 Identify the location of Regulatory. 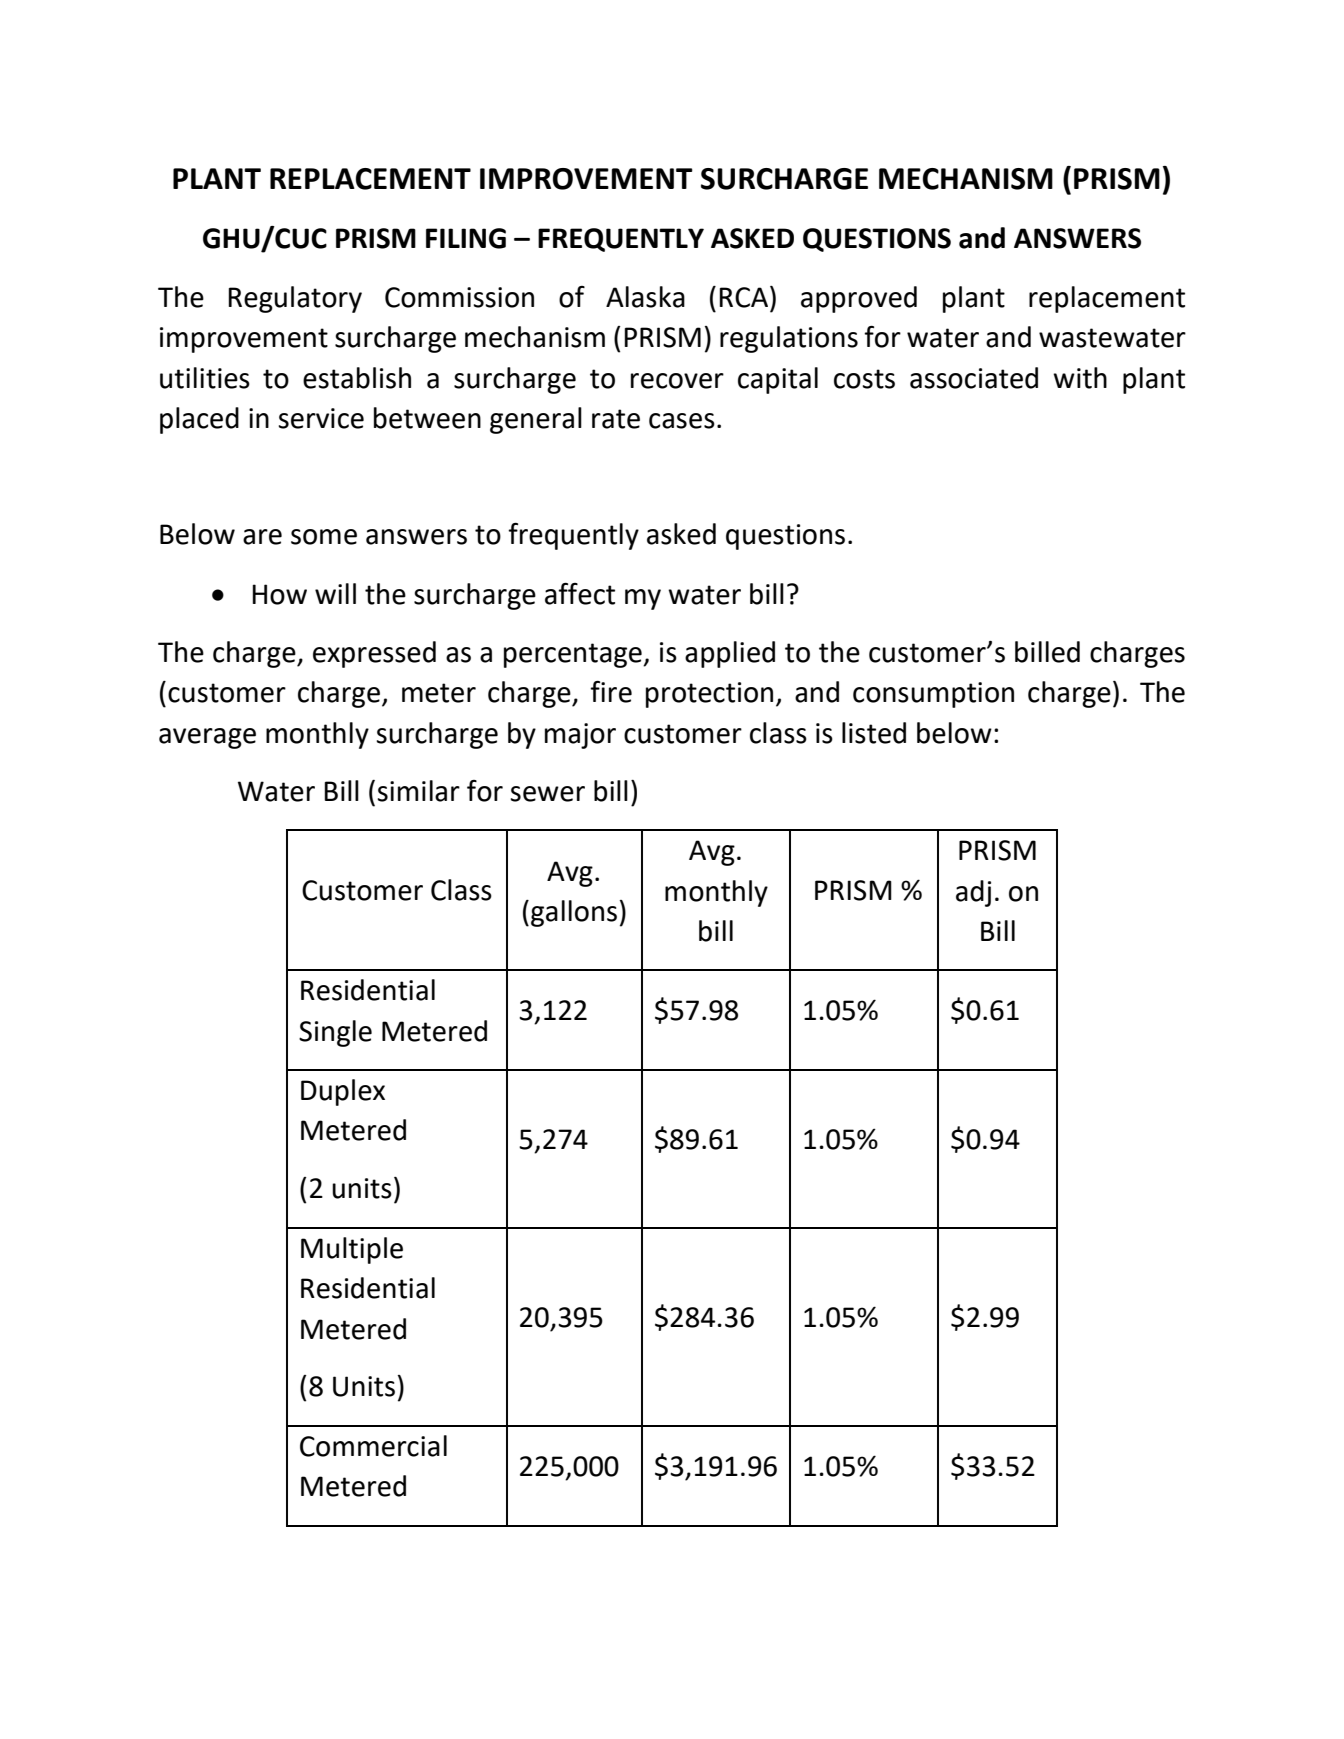
(295, 299).
